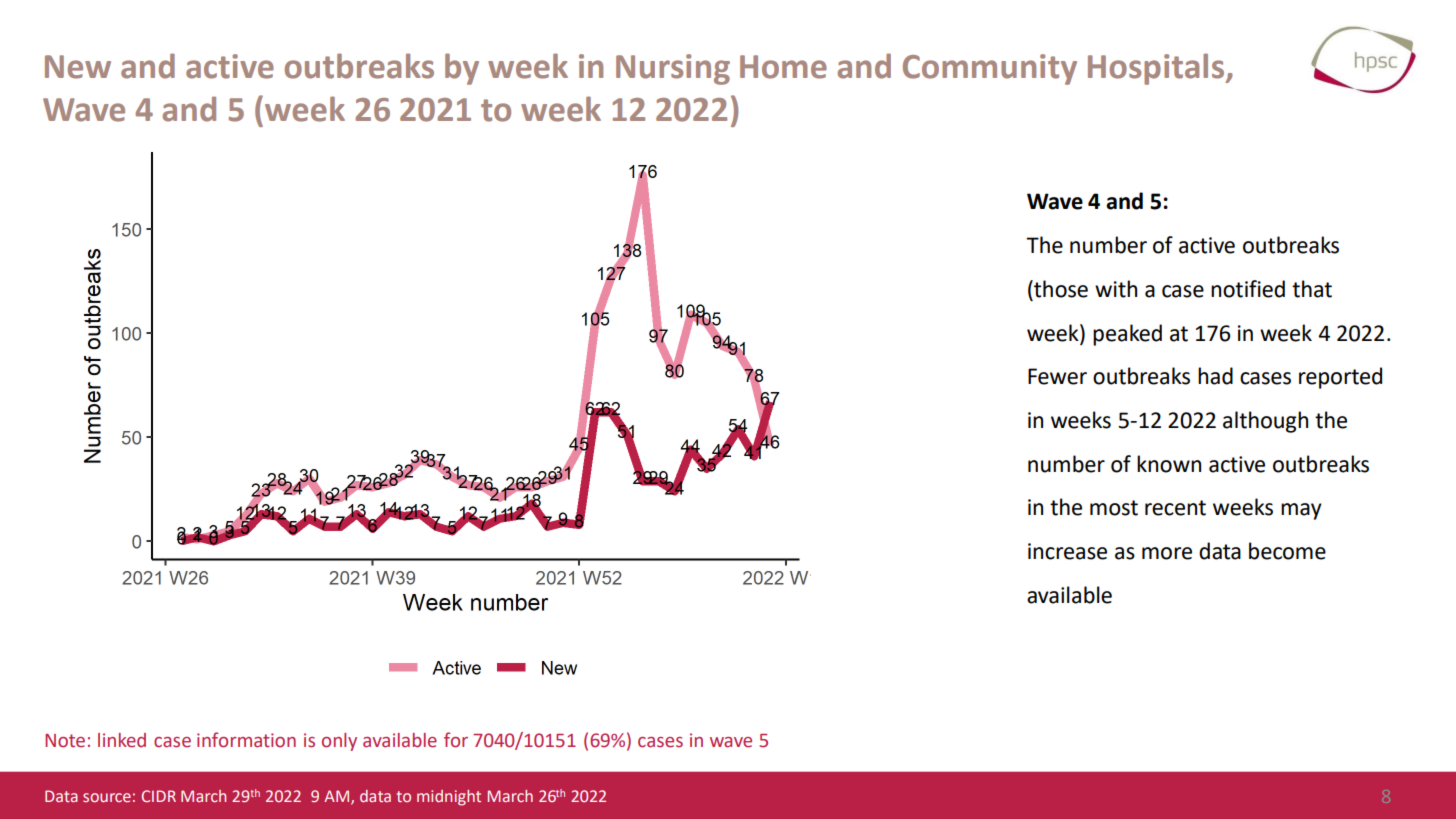 The image size is (1456, 819). What do you see at coordinates (1157, 69) in the screenshot?
I see `Hospitals` at bounding box center [1157, 69].
